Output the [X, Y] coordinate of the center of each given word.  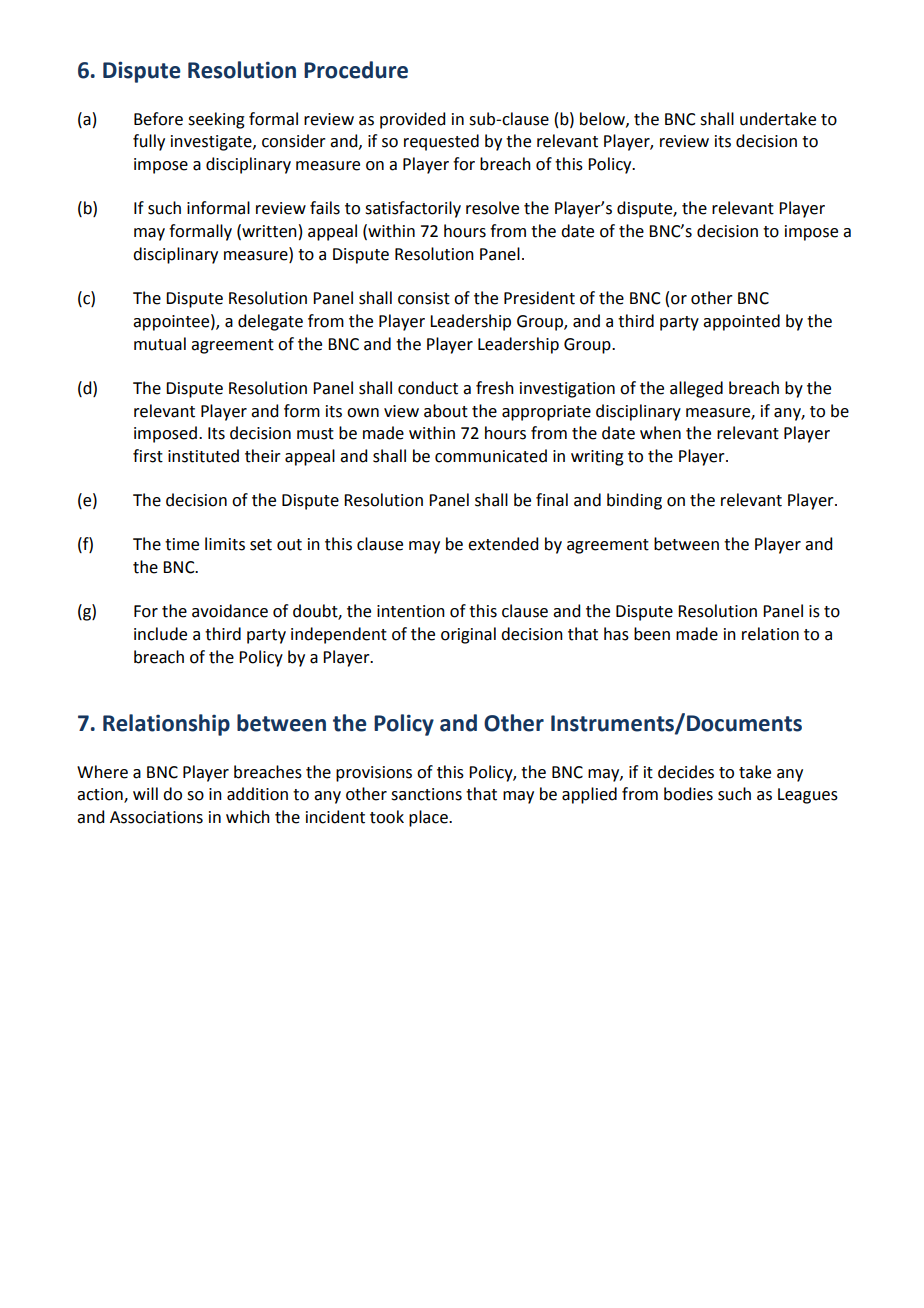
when [660, 433]
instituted [203, 456]
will [145, 793]
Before [158, 119]
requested [441, 142]
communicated [491, 456]
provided [412, 120]
